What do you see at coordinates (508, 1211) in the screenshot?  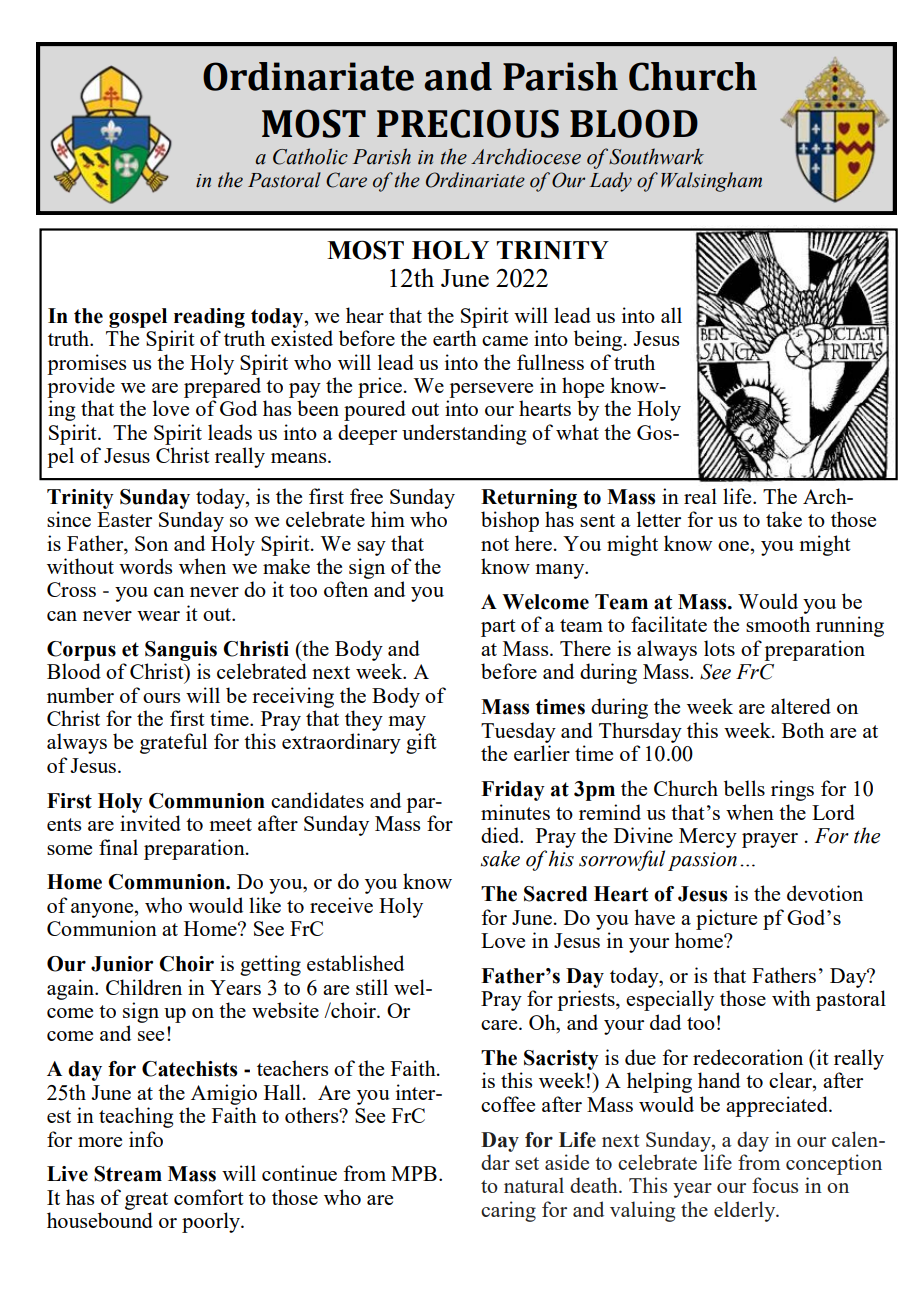 I see `caring` at bounding box center [508, 1211].
